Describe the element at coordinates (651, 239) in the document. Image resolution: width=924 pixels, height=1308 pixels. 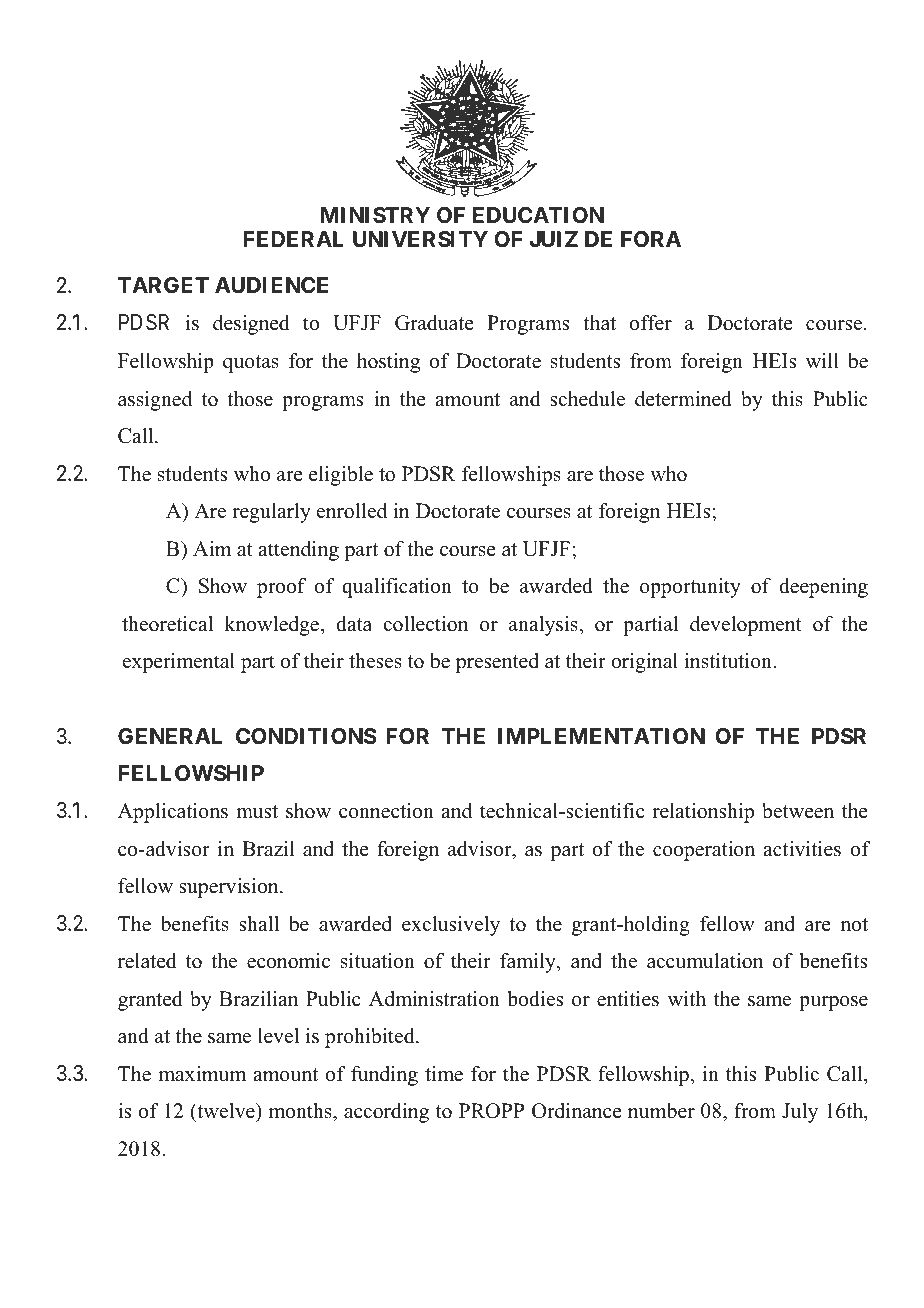
I see `FORA` at that location.
